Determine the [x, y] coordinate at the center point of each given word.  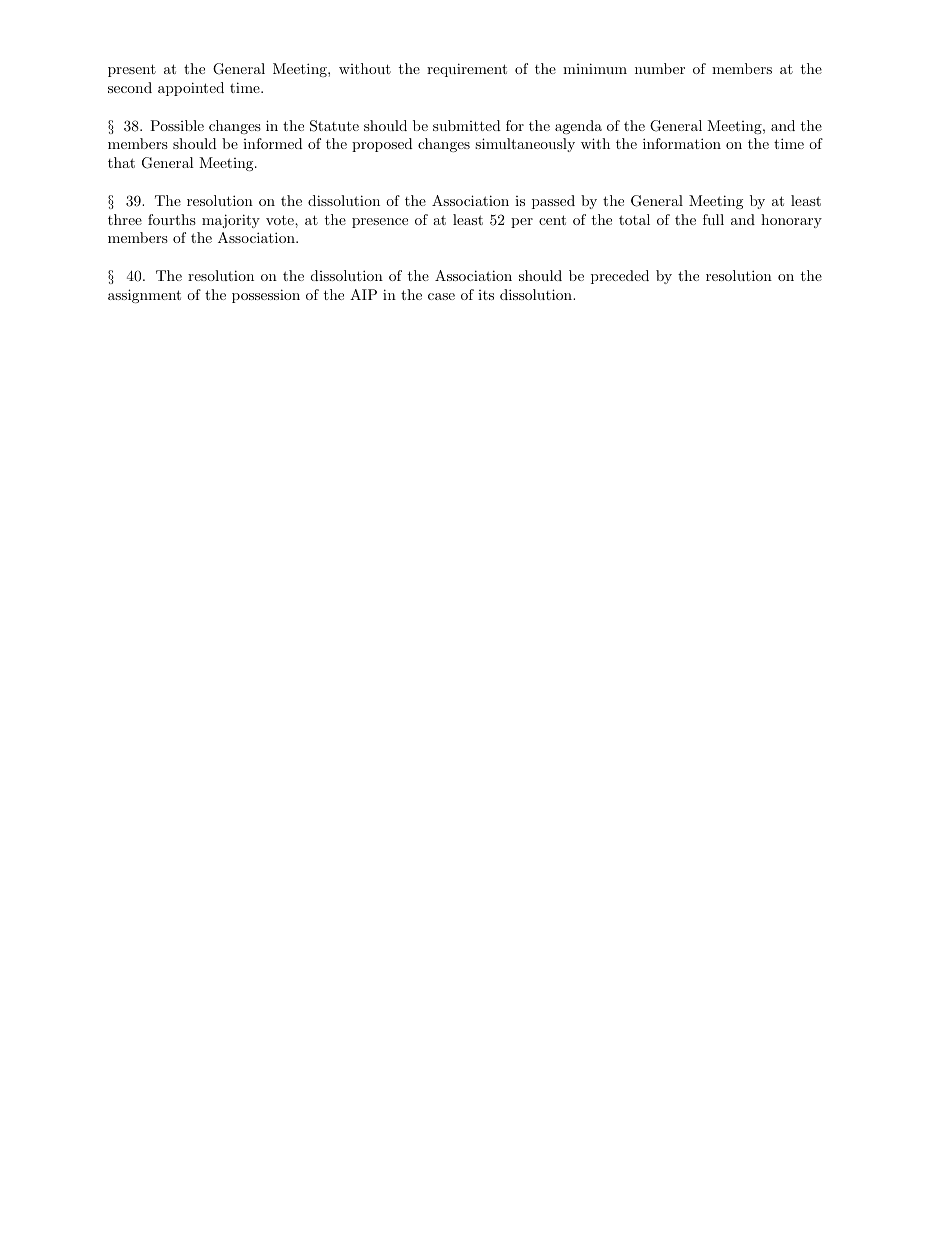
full [713, 219]
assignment [144, 296]
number [660, 68]
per [522, 223]
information [682, 143]
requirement [467, 70]
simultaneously [525, 145]
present [132, 70]
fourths [172, 219]
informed [273, 143]
